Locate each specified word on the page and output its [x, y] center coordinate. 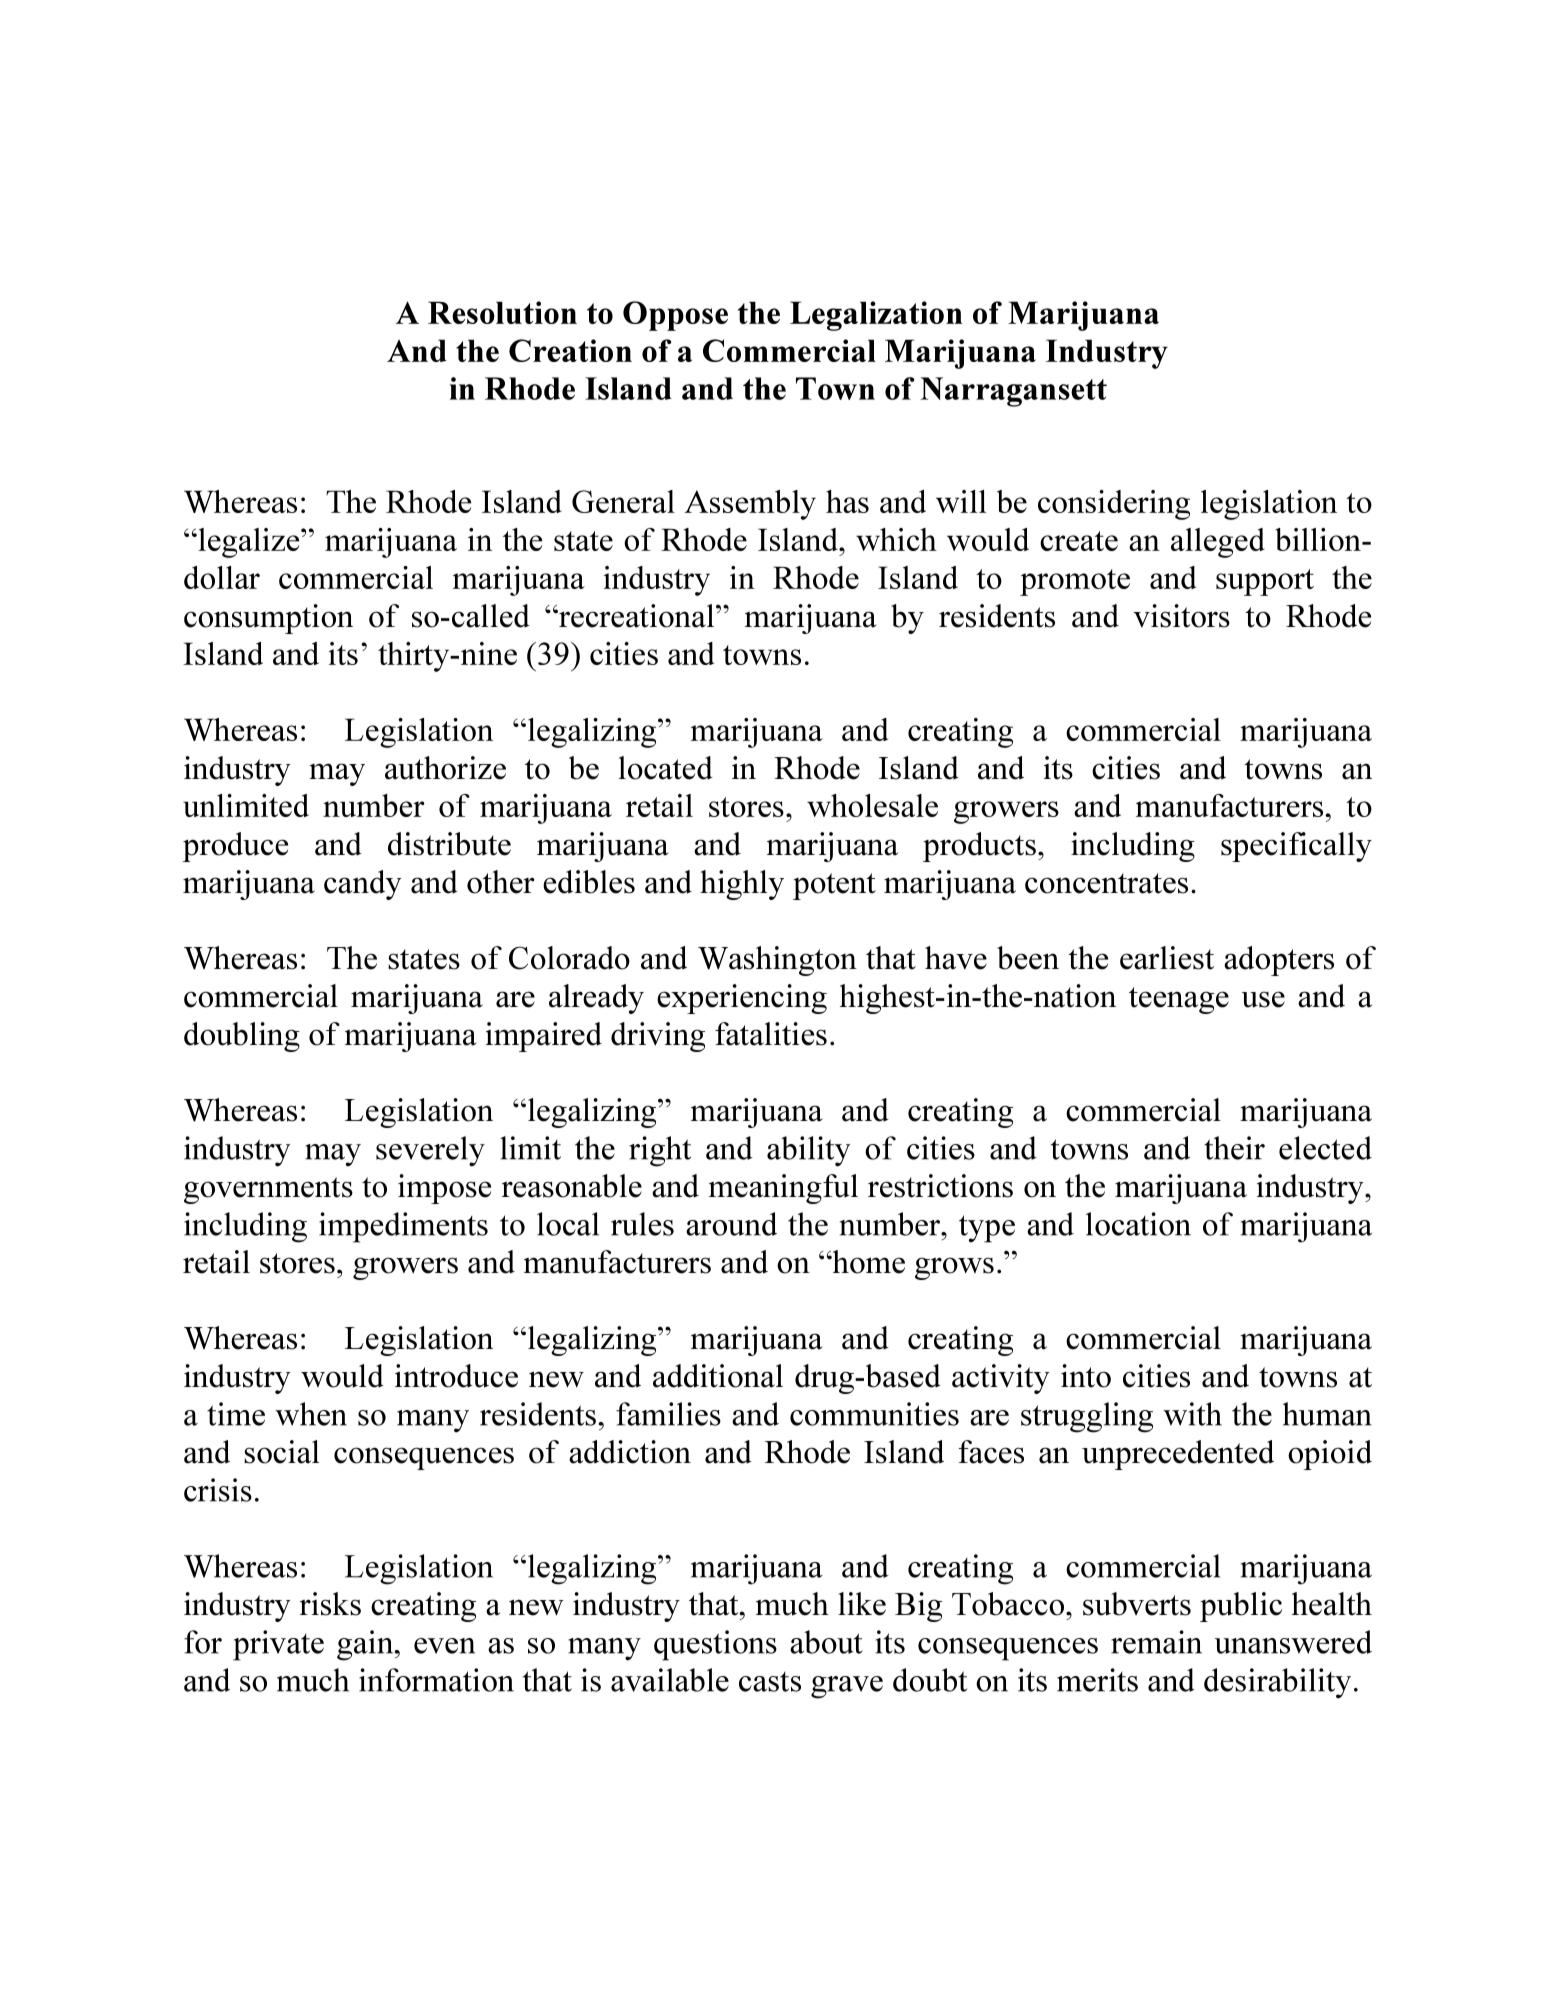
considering [1114, 505]
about [826, 1642]
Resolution [502, 312]
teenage [1179, 1000]
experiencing [742, 999]
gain [366, 1645]
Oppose [675, 316]
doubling [242, 1037]
